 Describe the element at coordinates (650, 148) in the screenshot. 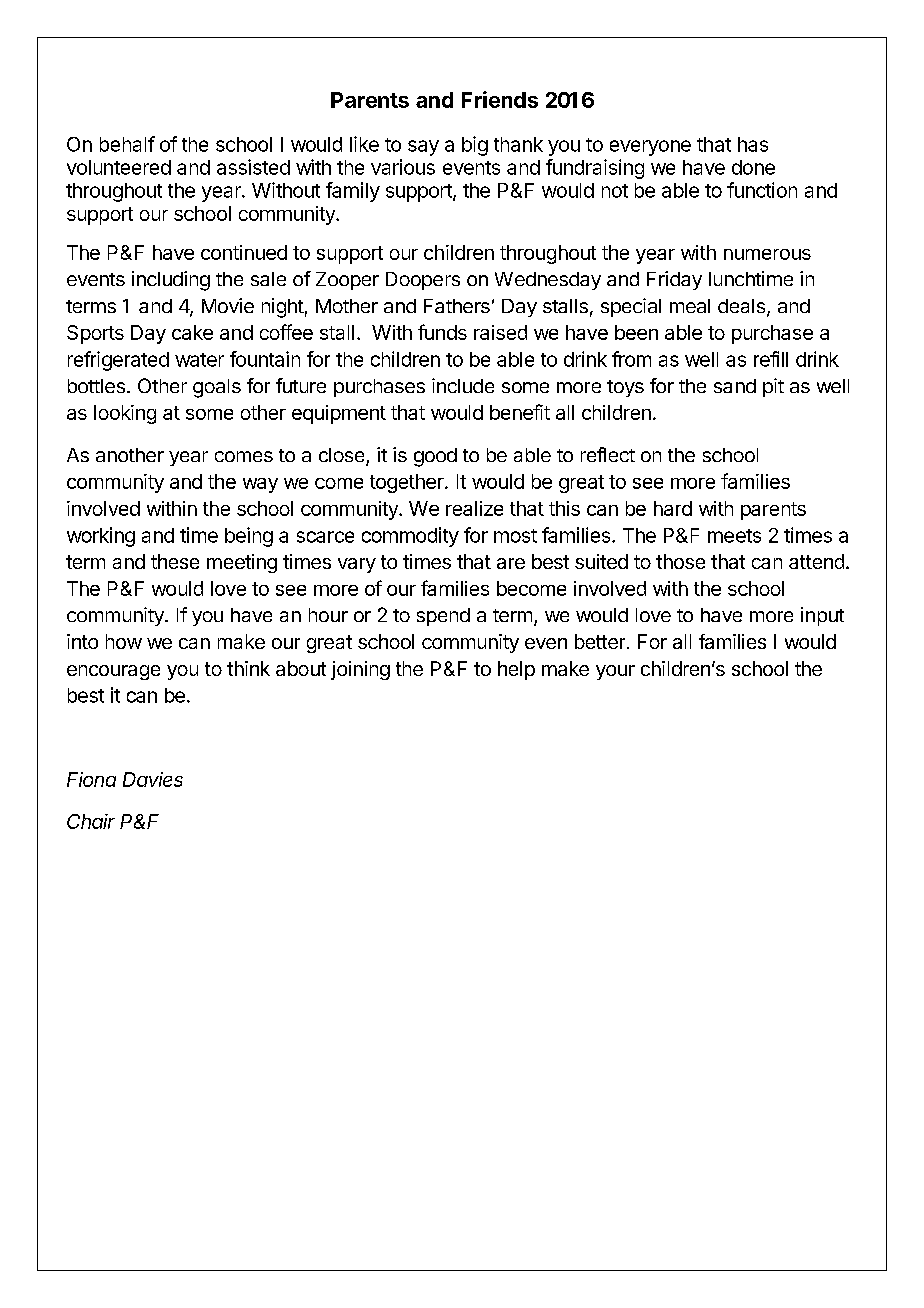

I see `everyone` at that location.
